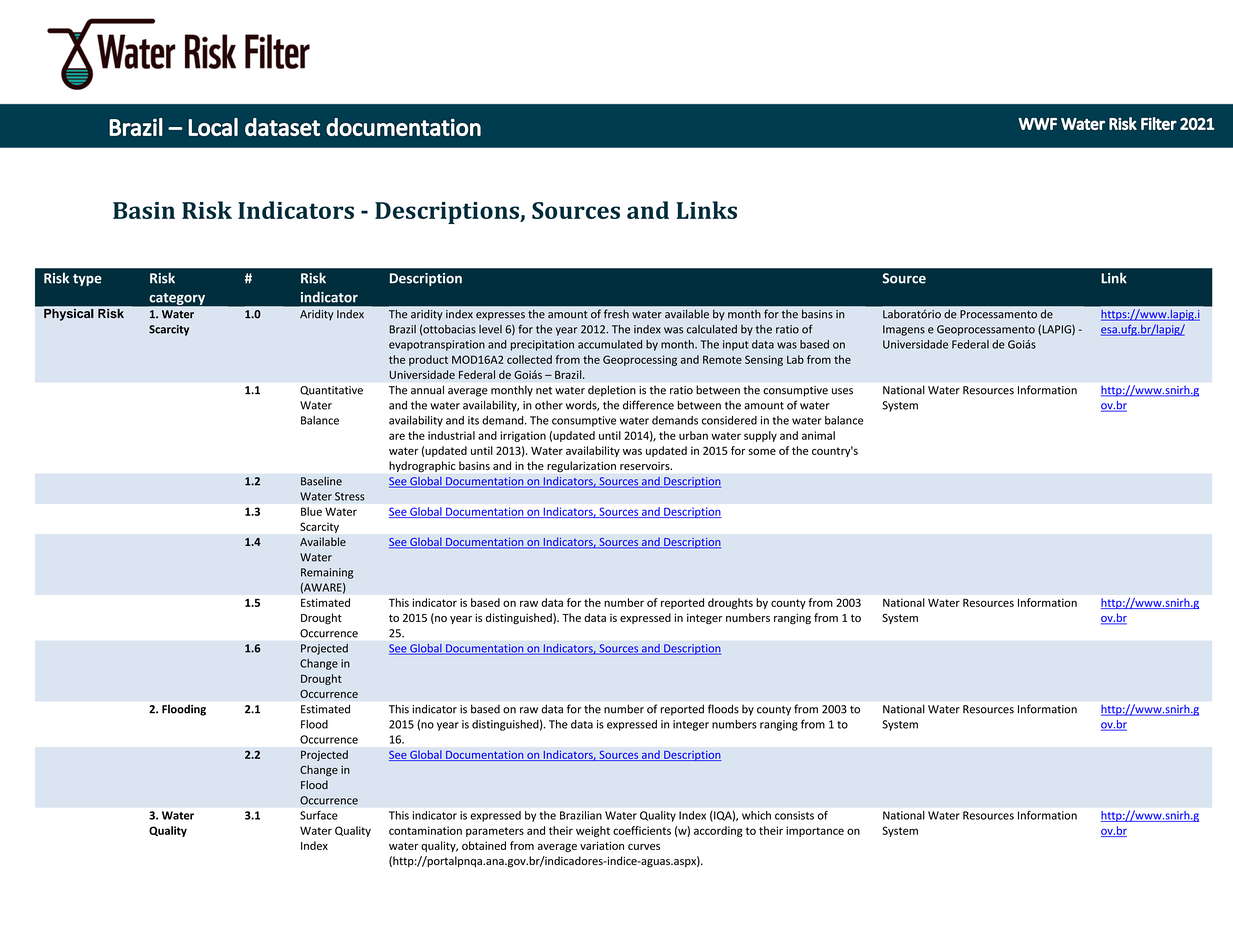 Image resolution: width=1233 pixels, height=952 pixels. Describe the element at coordinates (321, 481) in the image. I see `Baseline` at that location.
